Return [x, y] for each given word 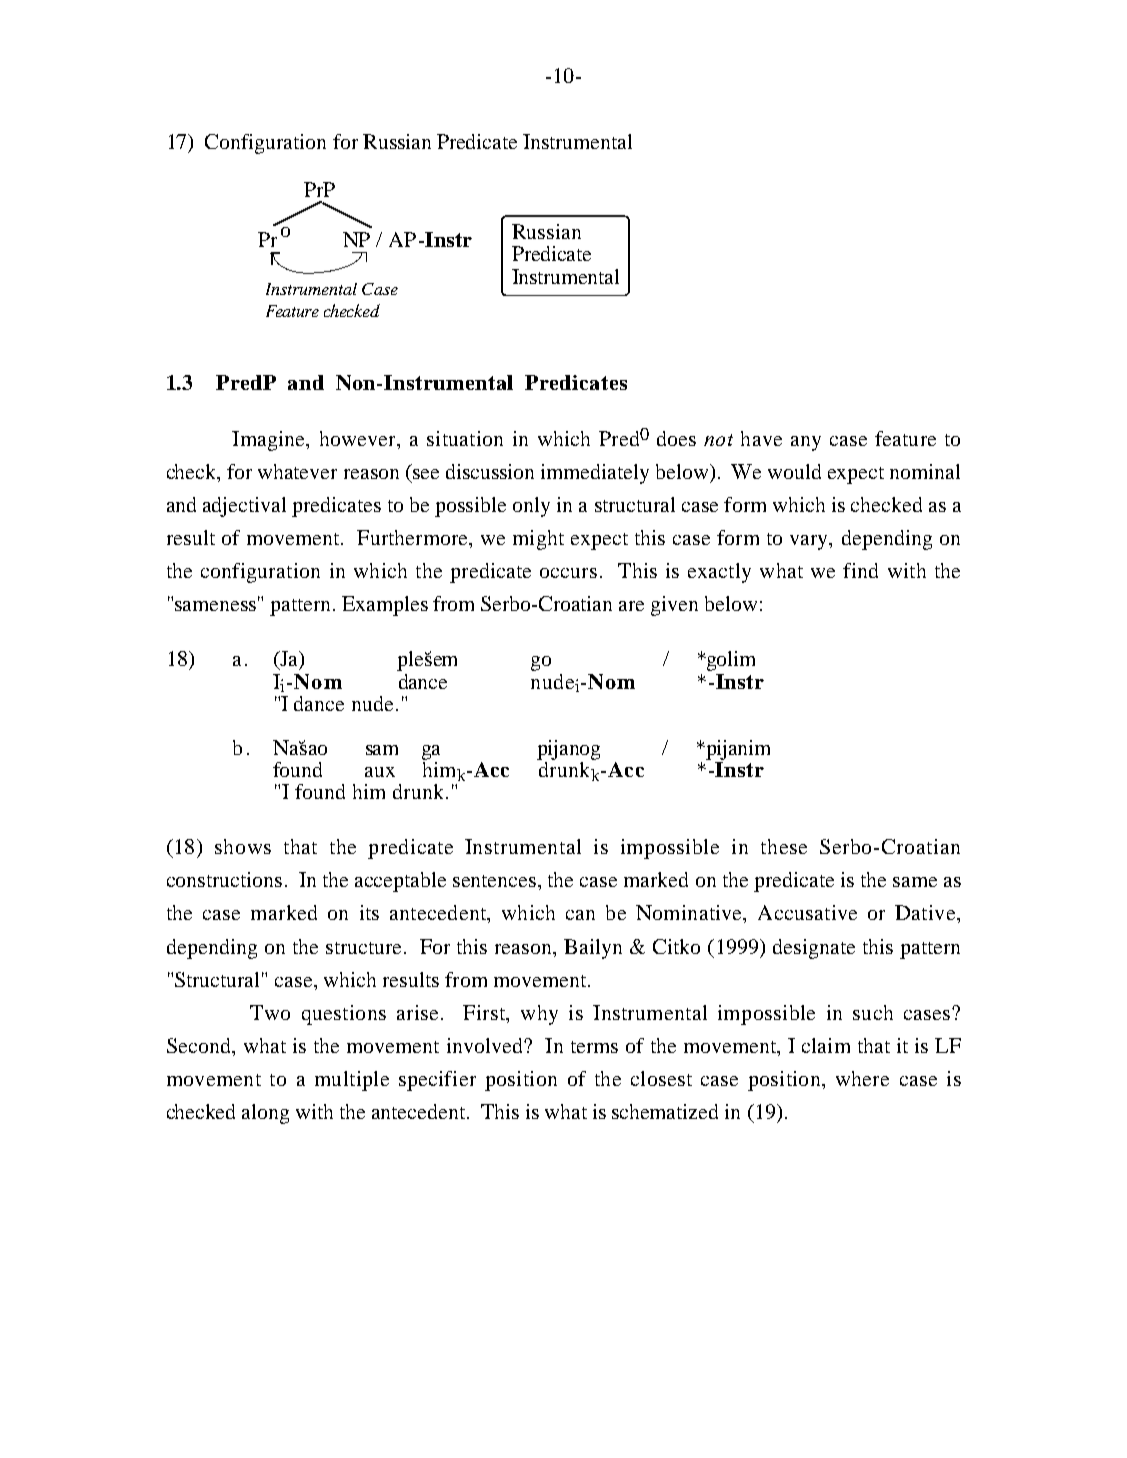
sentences [496, 881]
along [265, 1114]
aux [380, 772]
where [862, 1078]
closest [661, 1078]
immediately [595, 474]
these [784, 846]
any [806, 443]
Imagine [270, 441]
